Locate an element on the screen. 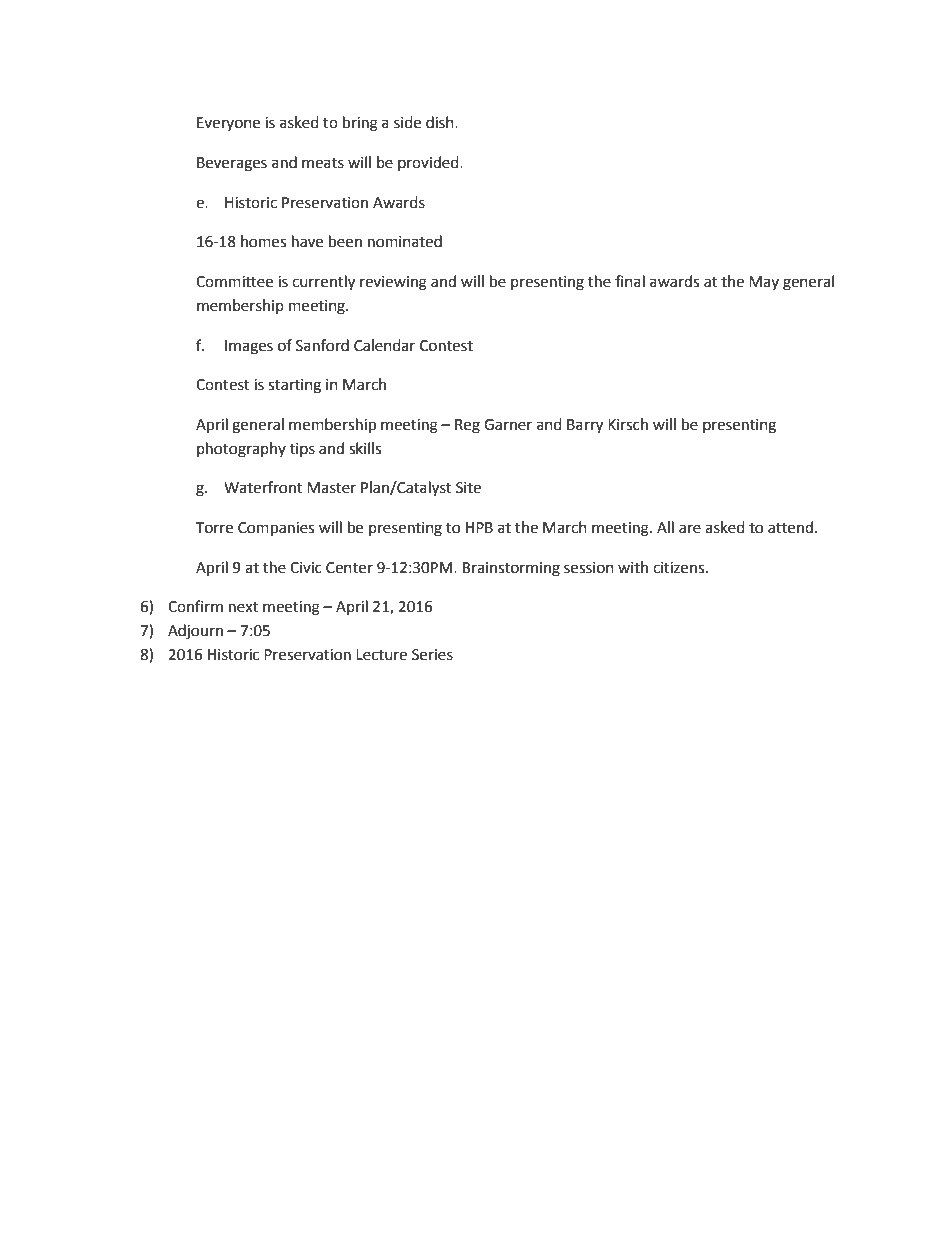  next is located at coordinates (243, 607).
